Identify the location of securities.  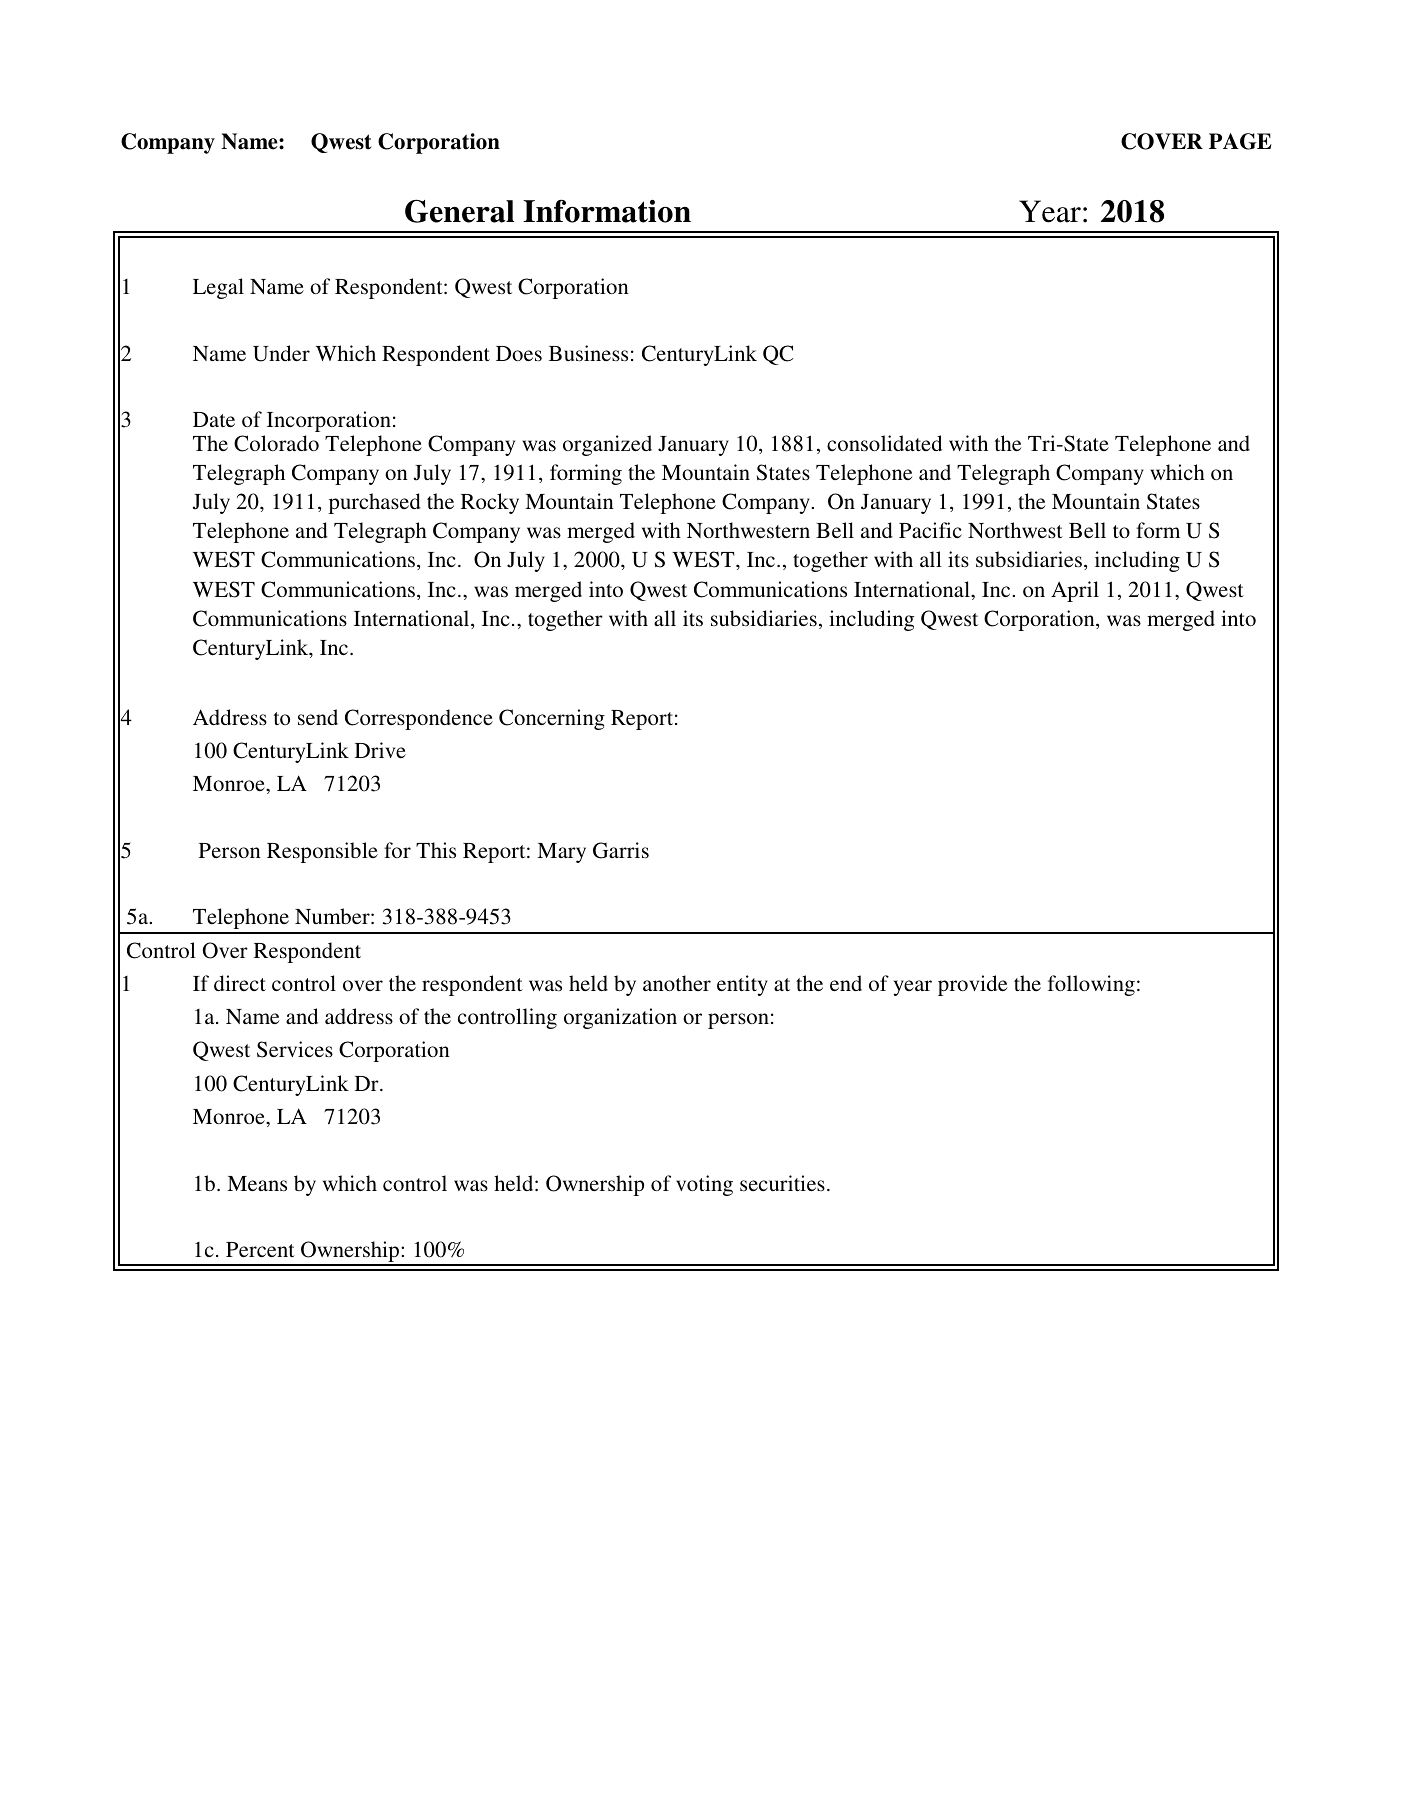
(782, 1183).
